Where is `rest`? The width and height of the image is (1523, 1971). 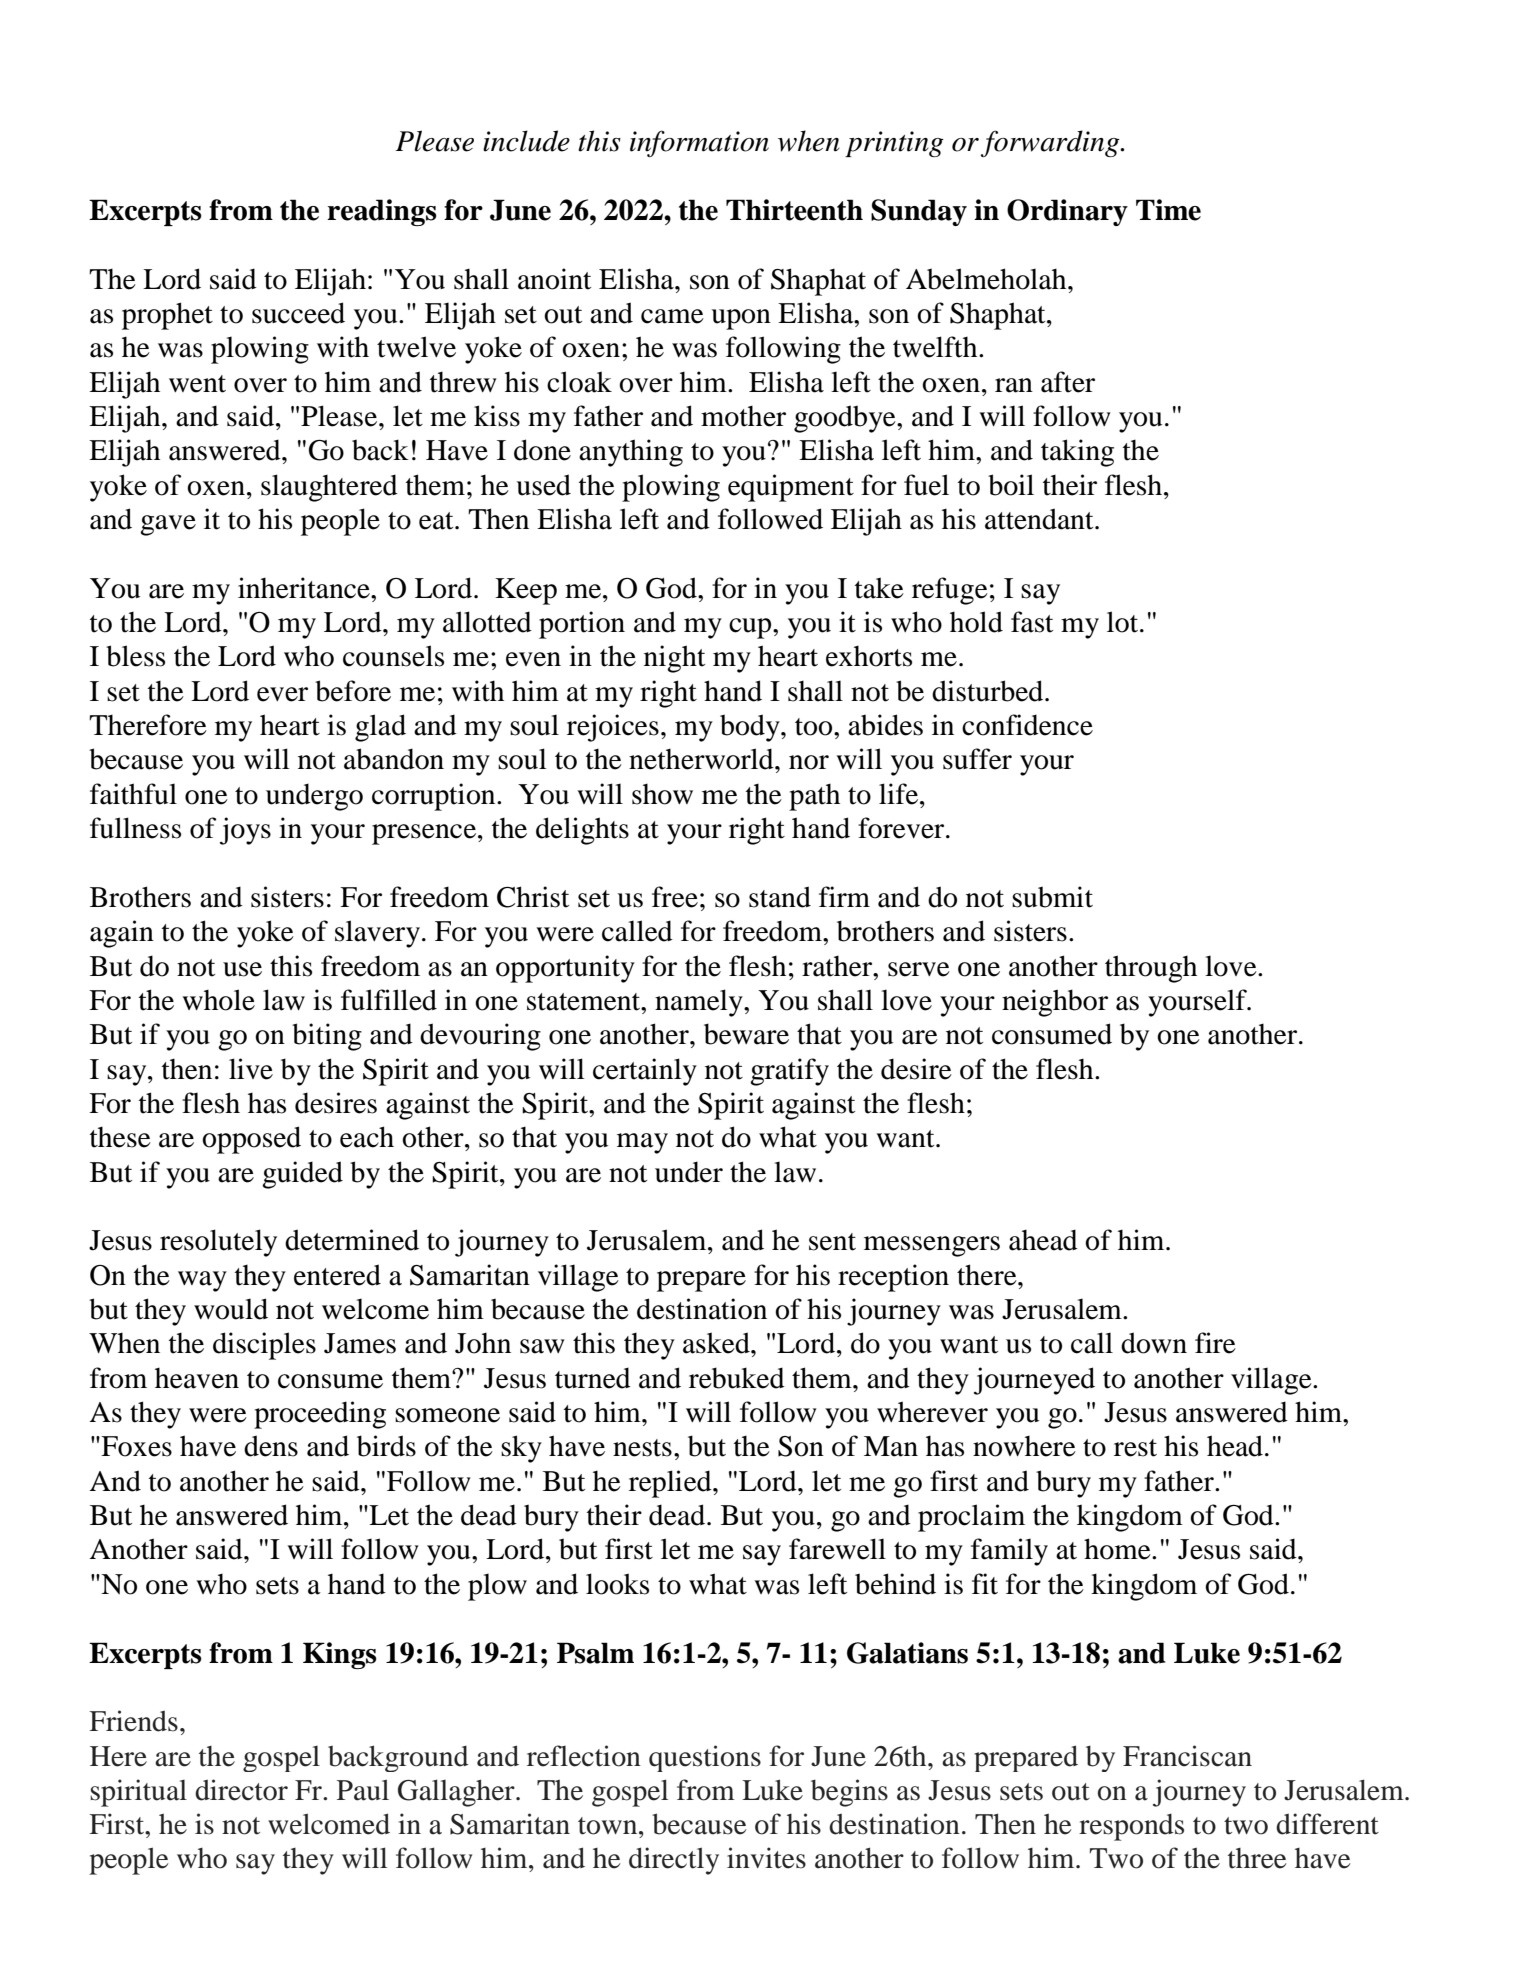 rest is located at coordinates (1135, 1448).
